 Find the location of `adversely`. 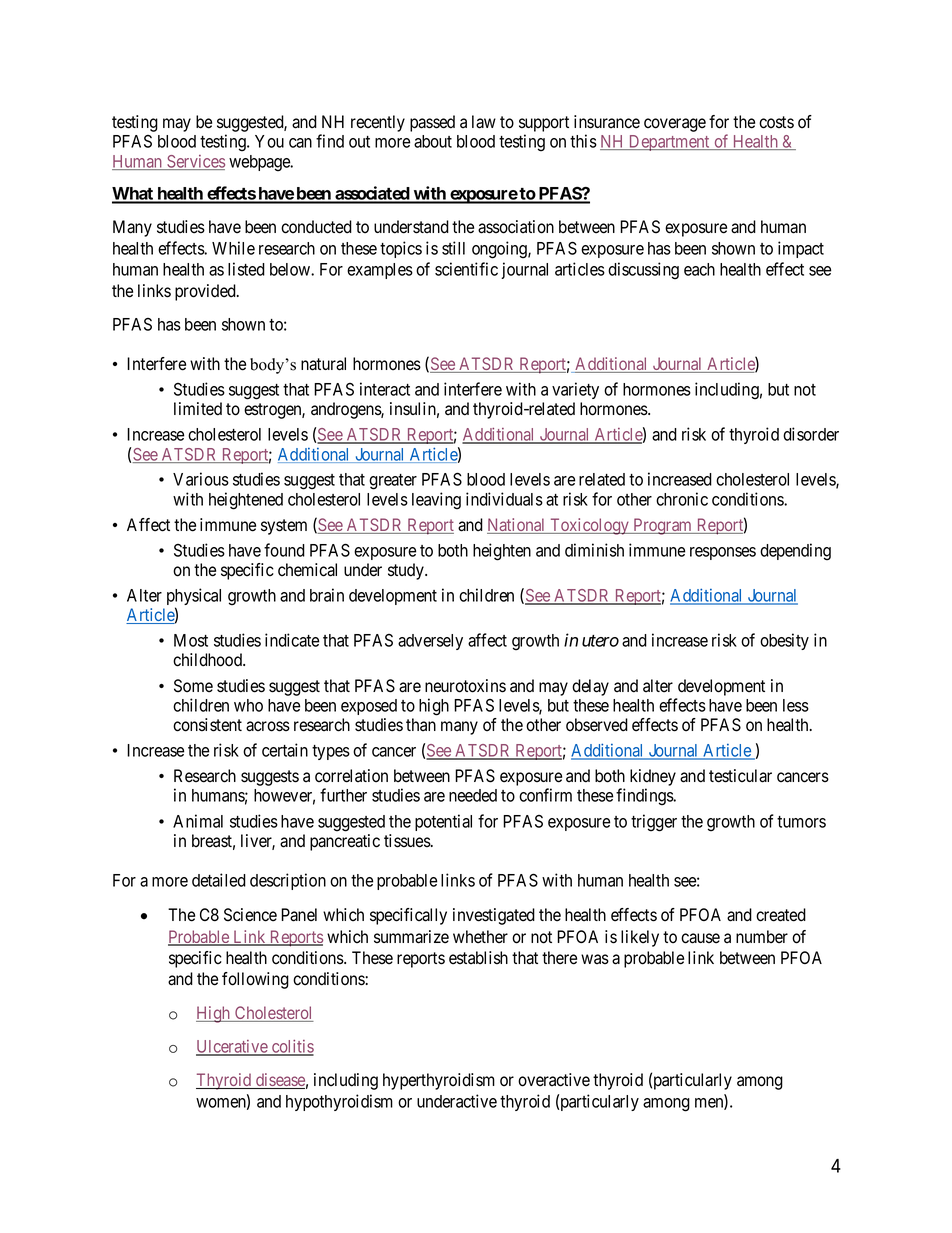

adversely is located at coordinates (430, 642).
